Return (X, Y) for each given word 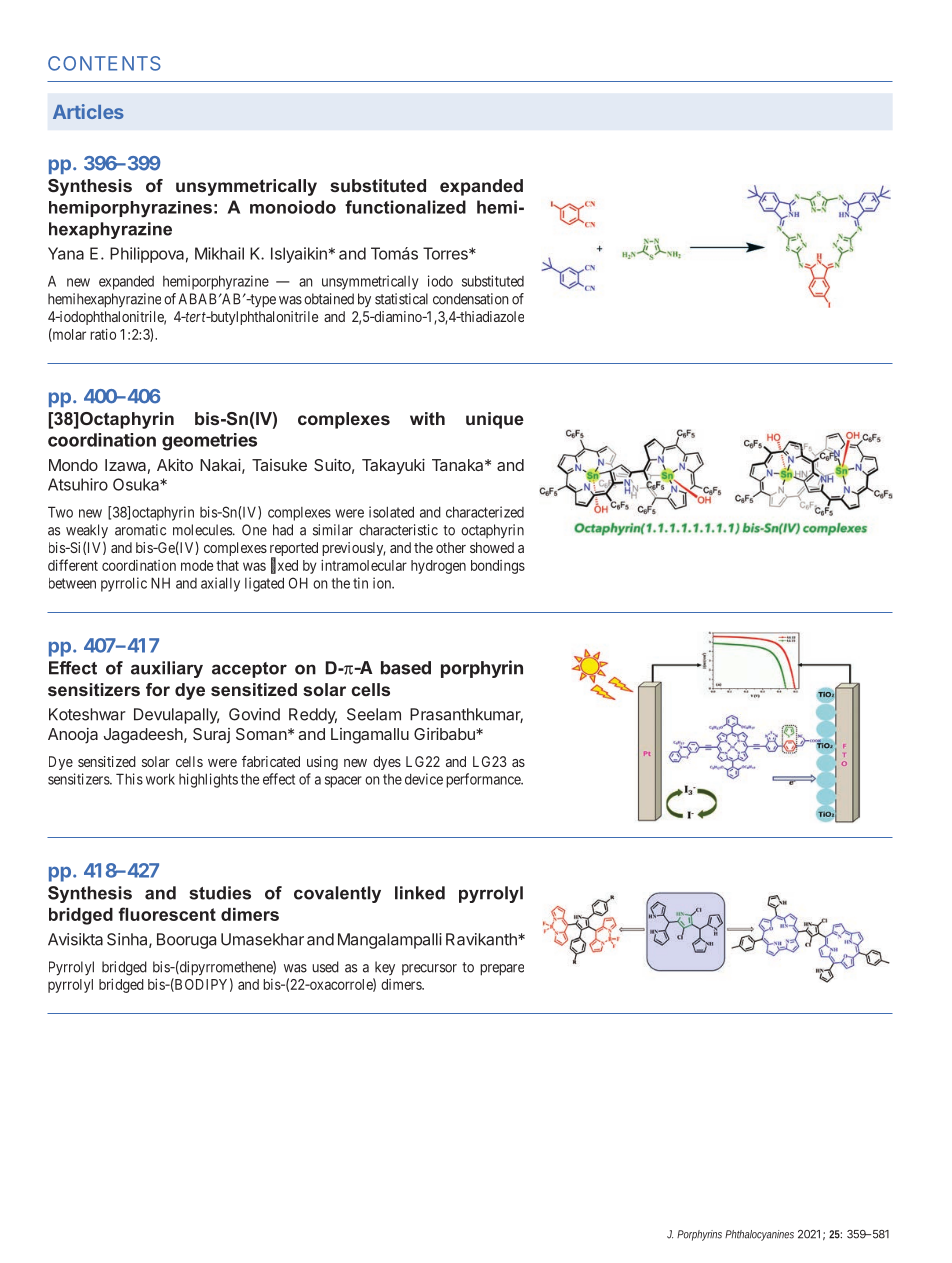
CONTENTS (104, 63)
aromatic (140, 530)
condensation (470, 299)
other (451, 547)
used (325, 967)
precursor (429, 969)
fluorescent (167, 914)
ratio (103, 334)
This (129, 779)
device (424, 779)
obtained (329, 299)
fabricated (271, 761)
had (283, 530)
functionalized (405, 207)
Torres (446, 253)
